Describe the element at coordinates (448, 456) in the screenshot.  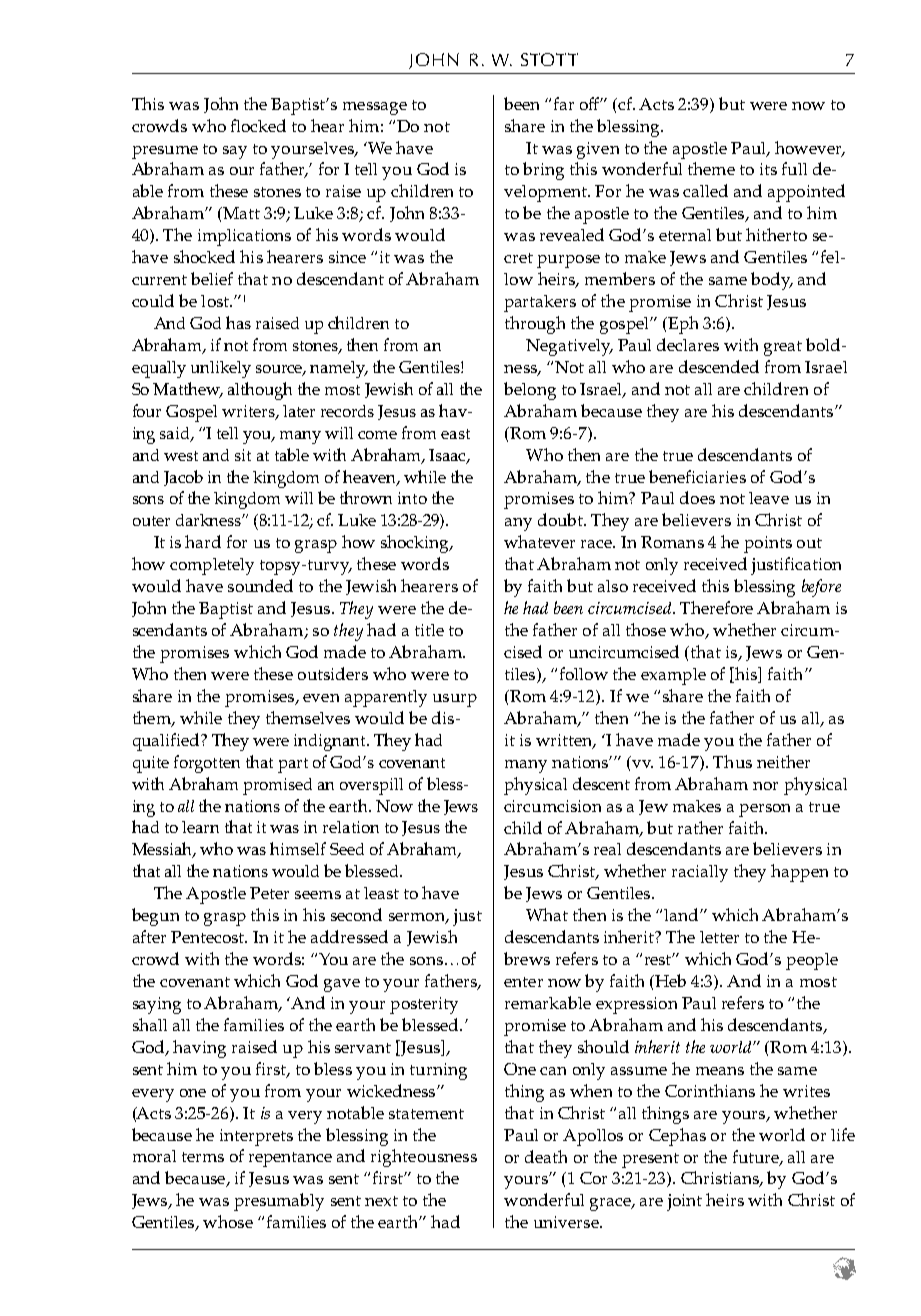
I see `Isaac` at that location.
